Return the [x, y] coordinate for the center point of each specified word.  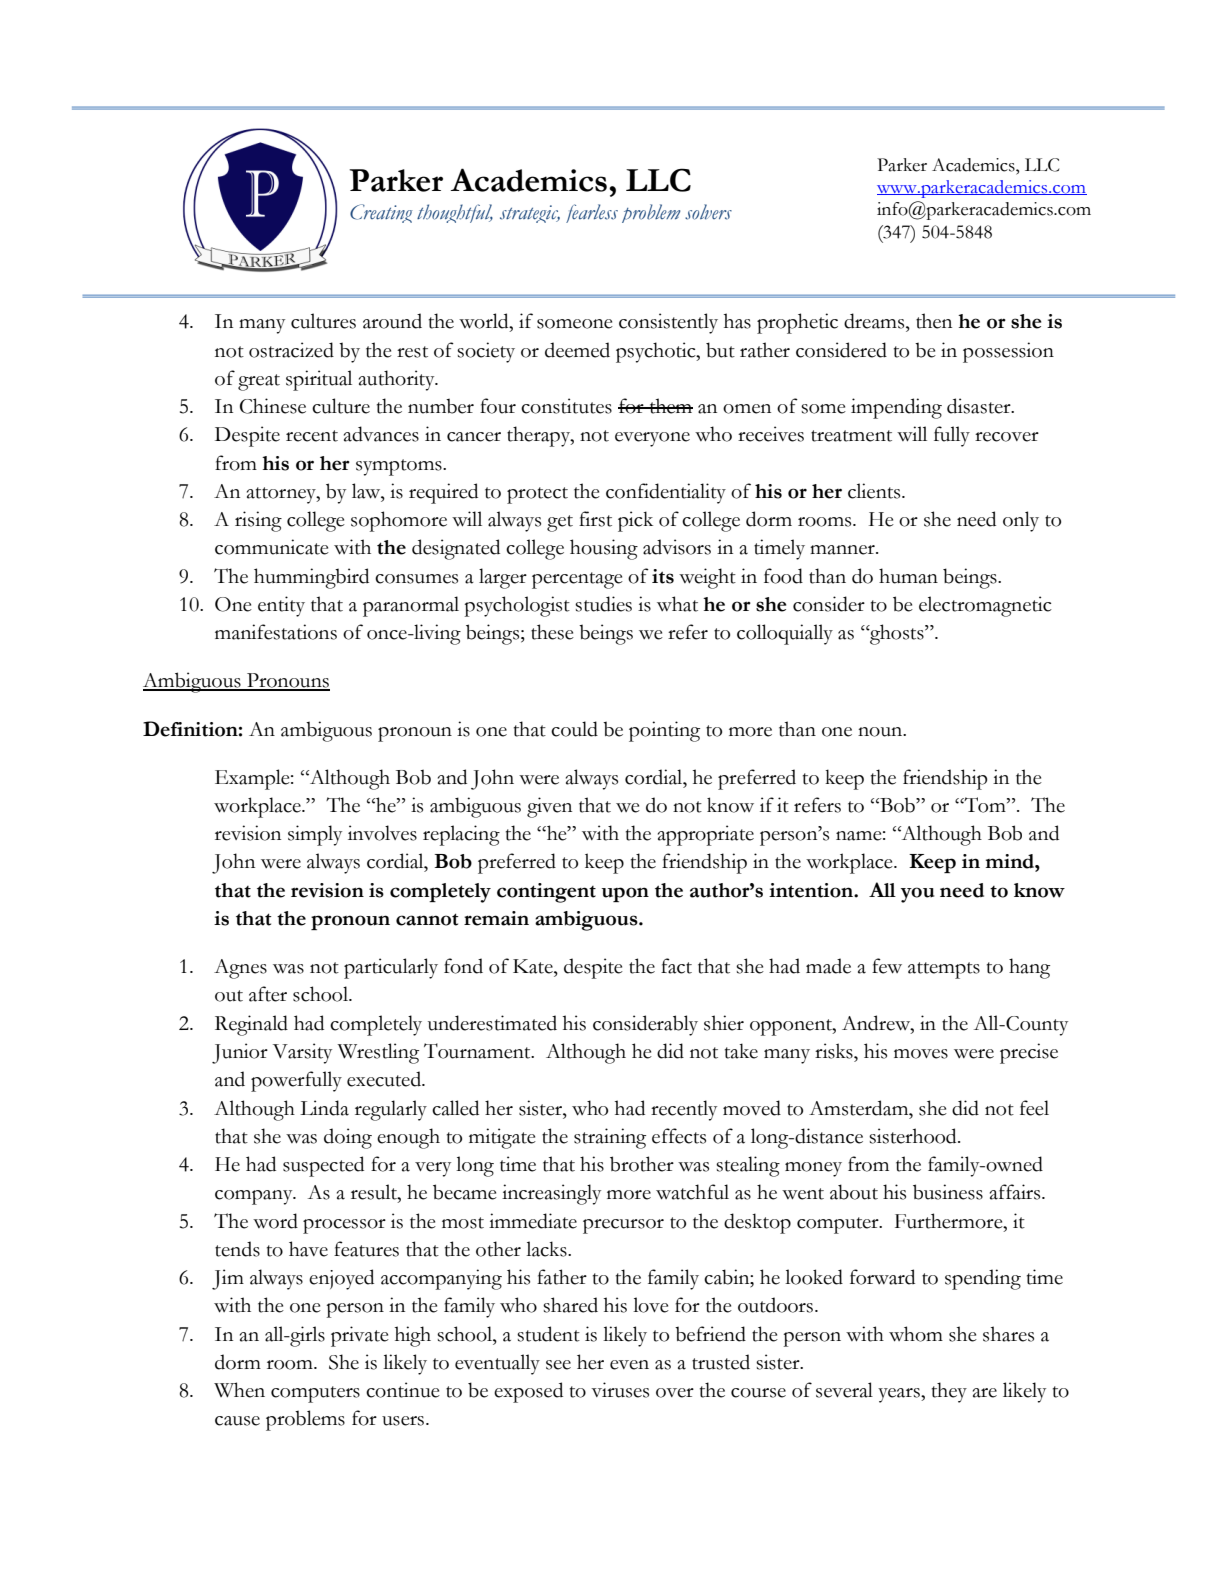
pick [635, 521]
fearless [592, 213]
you [917, 895]
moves [921, 1054]
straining [610, 1138]
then [934, 321]
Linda [324, 1108]
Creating [381, 213]
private [360, 1336]
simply [315, 835]
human [908, 576]
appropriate [706, 835]
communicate [272, 547]
